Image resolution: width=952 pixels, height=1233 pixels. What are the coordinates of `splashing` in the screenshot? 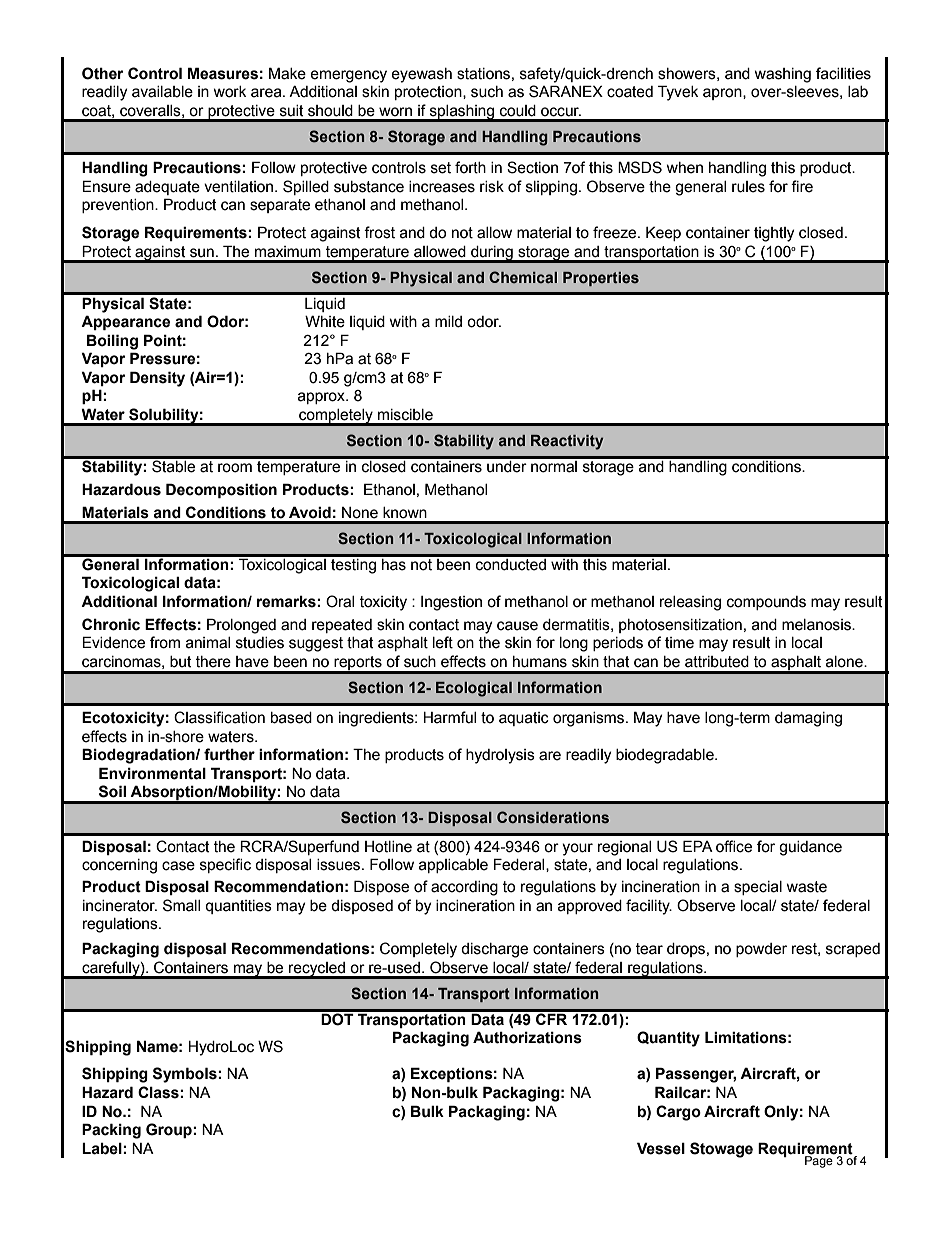 It's located at (462, 113).
